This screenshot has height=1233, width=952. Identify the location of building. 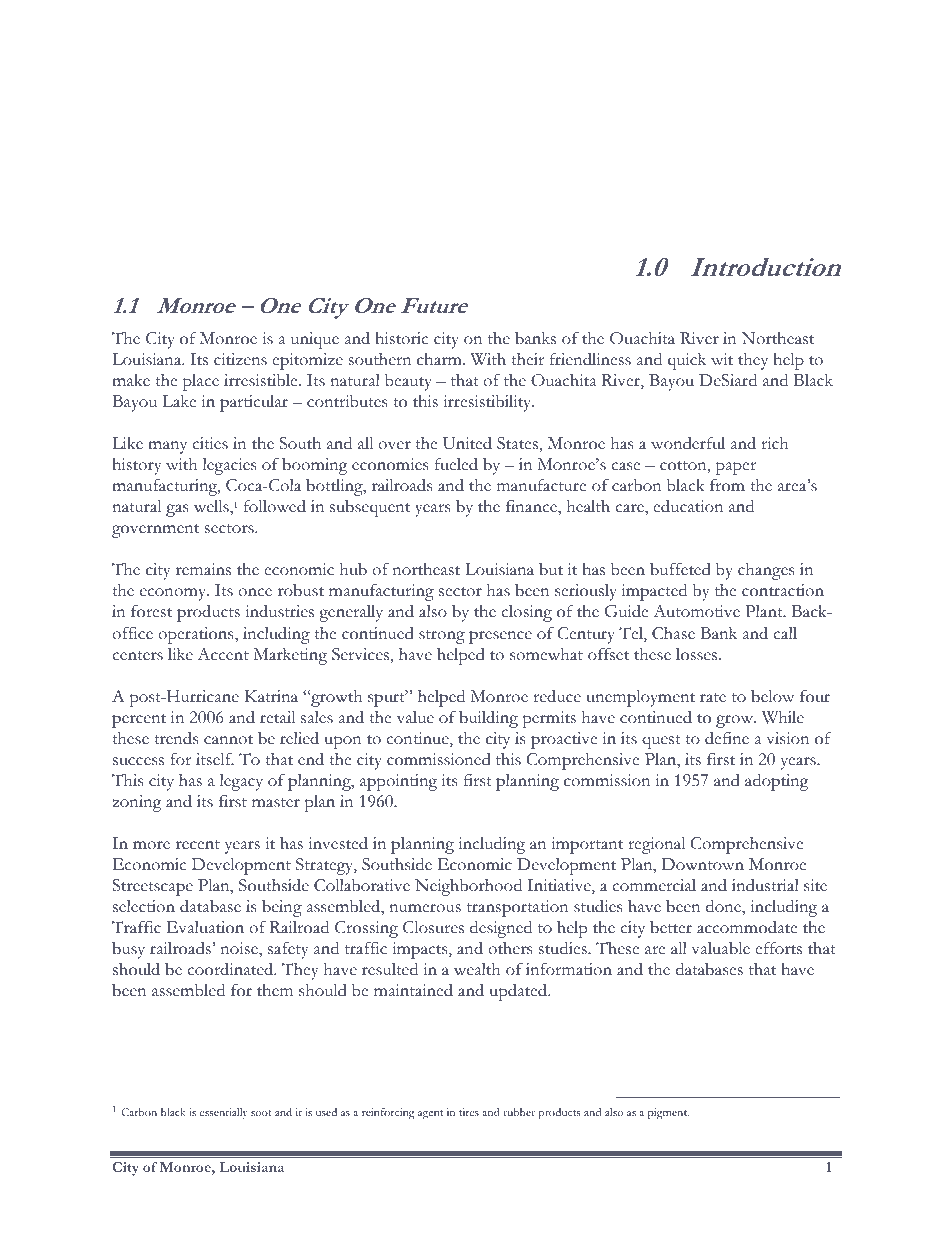
(488, 719).
